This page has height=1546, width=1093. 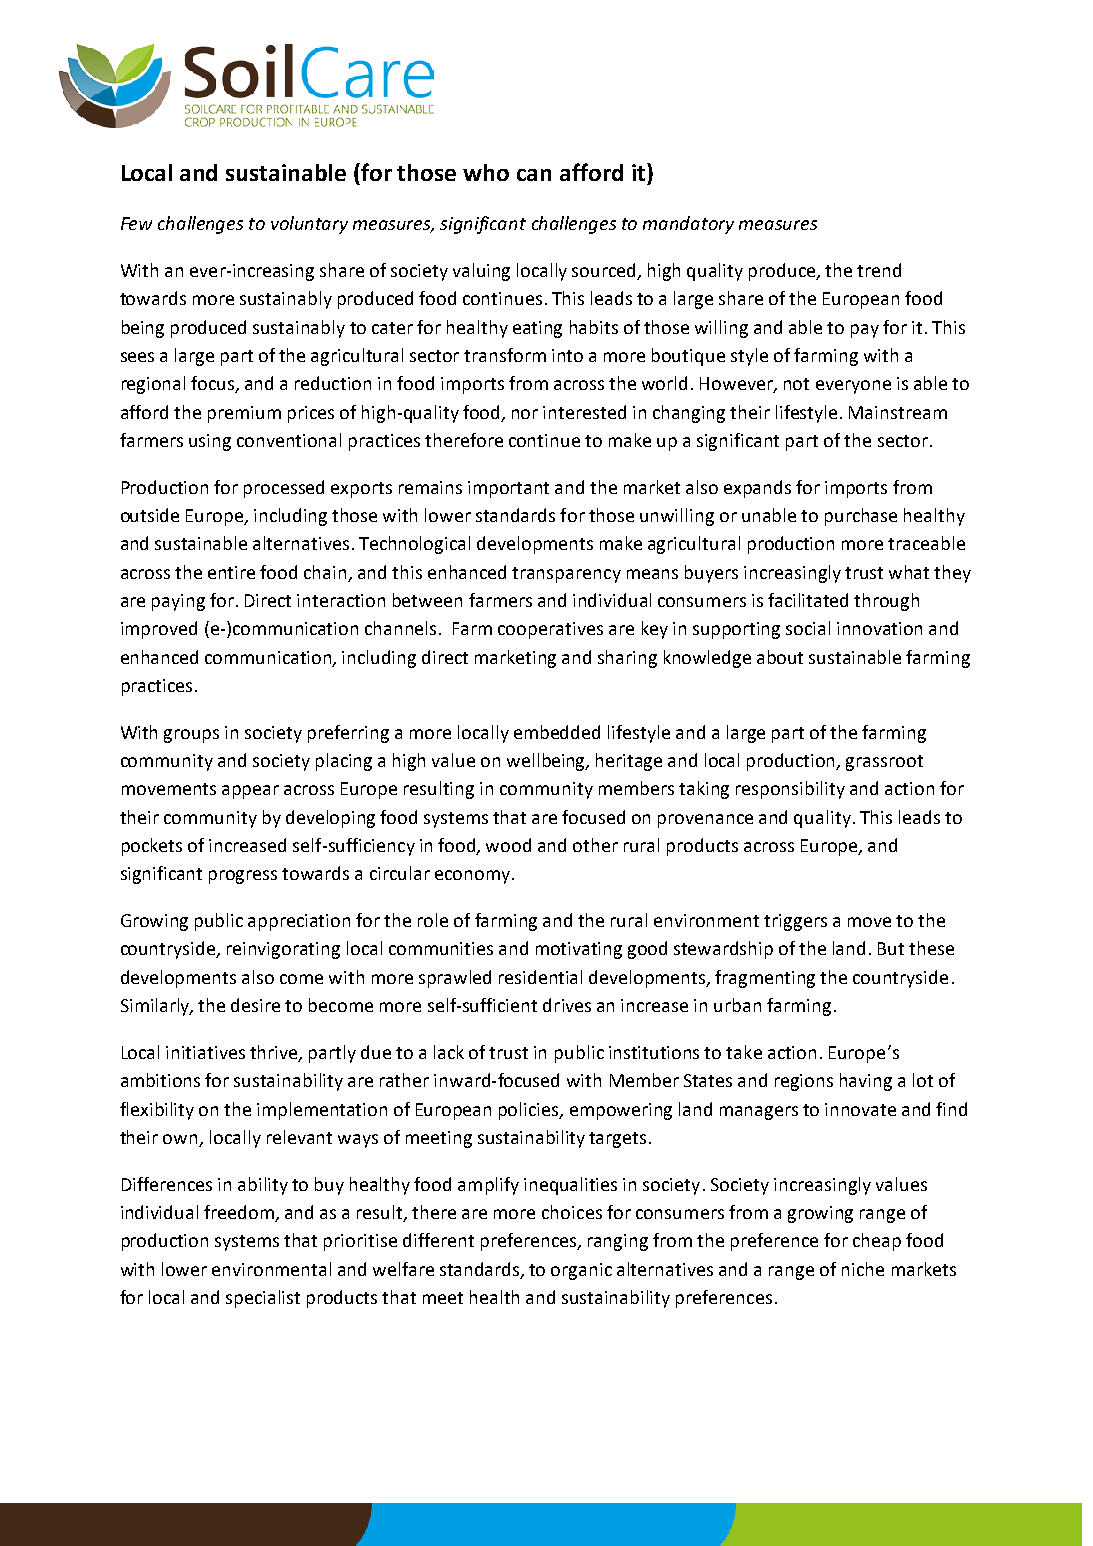 What do you see at coordinates (263, 1299) in the page?
I see `specialist` at bounding box center [263, 1299].
